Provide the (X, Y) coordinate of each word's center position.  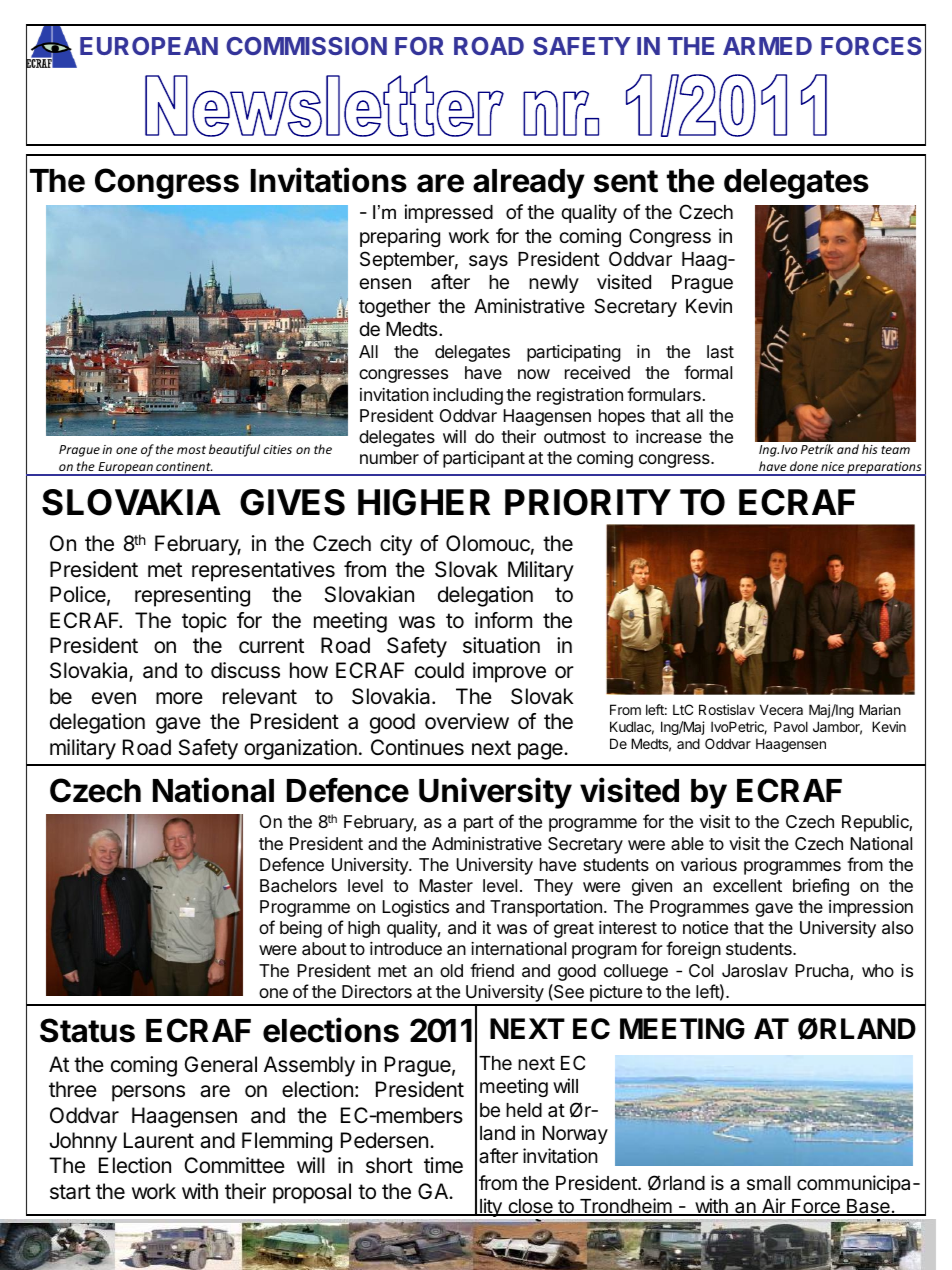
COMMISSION (306, 46)
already (529, 184)
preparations (884, 469)
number (389, 457)
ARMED (767, 46)
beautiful (234, 450)
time (443, 1165)
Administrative (487, 843)
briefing (821, 887)
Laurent (159, 1140)
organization (300, 749)
